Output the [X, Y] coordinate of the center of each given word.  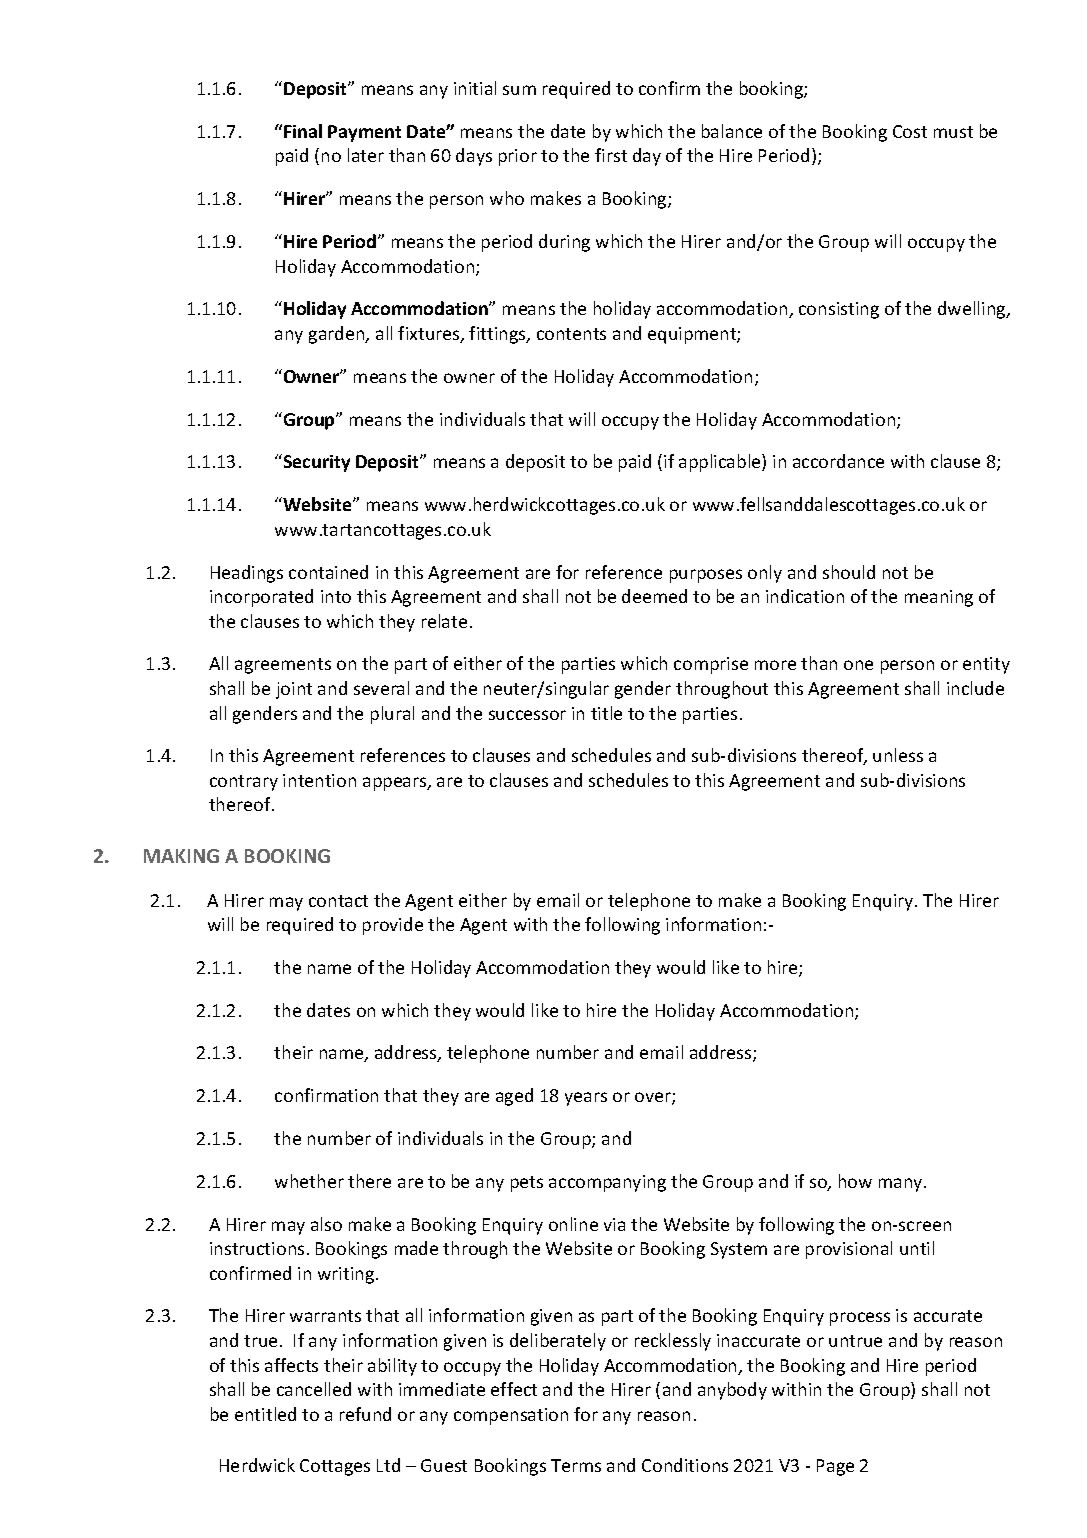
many [902, 1185]
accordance [838, 461]
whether [309, 1181]
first [611, 155]
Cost [910, 131]
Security [317, 463]
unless [898, 755]
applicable [721, 463]
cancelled [314, 1389]
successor [527, 715]
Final [303, 131]
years [586, 1099]
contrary [244, 783]
